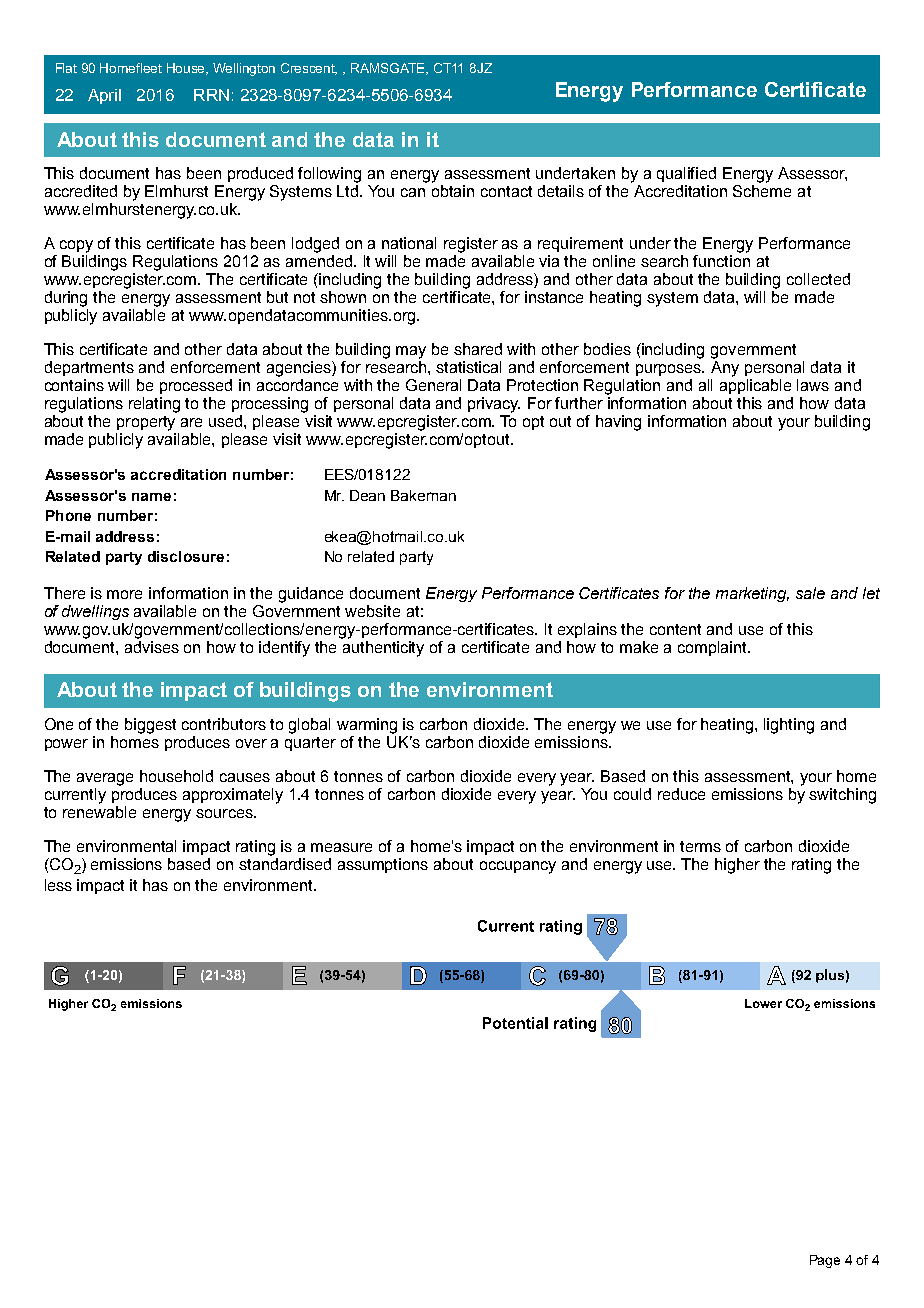 This screenshot has width=924, height=1308. I want to click on Scheme, so click(762, 191).
